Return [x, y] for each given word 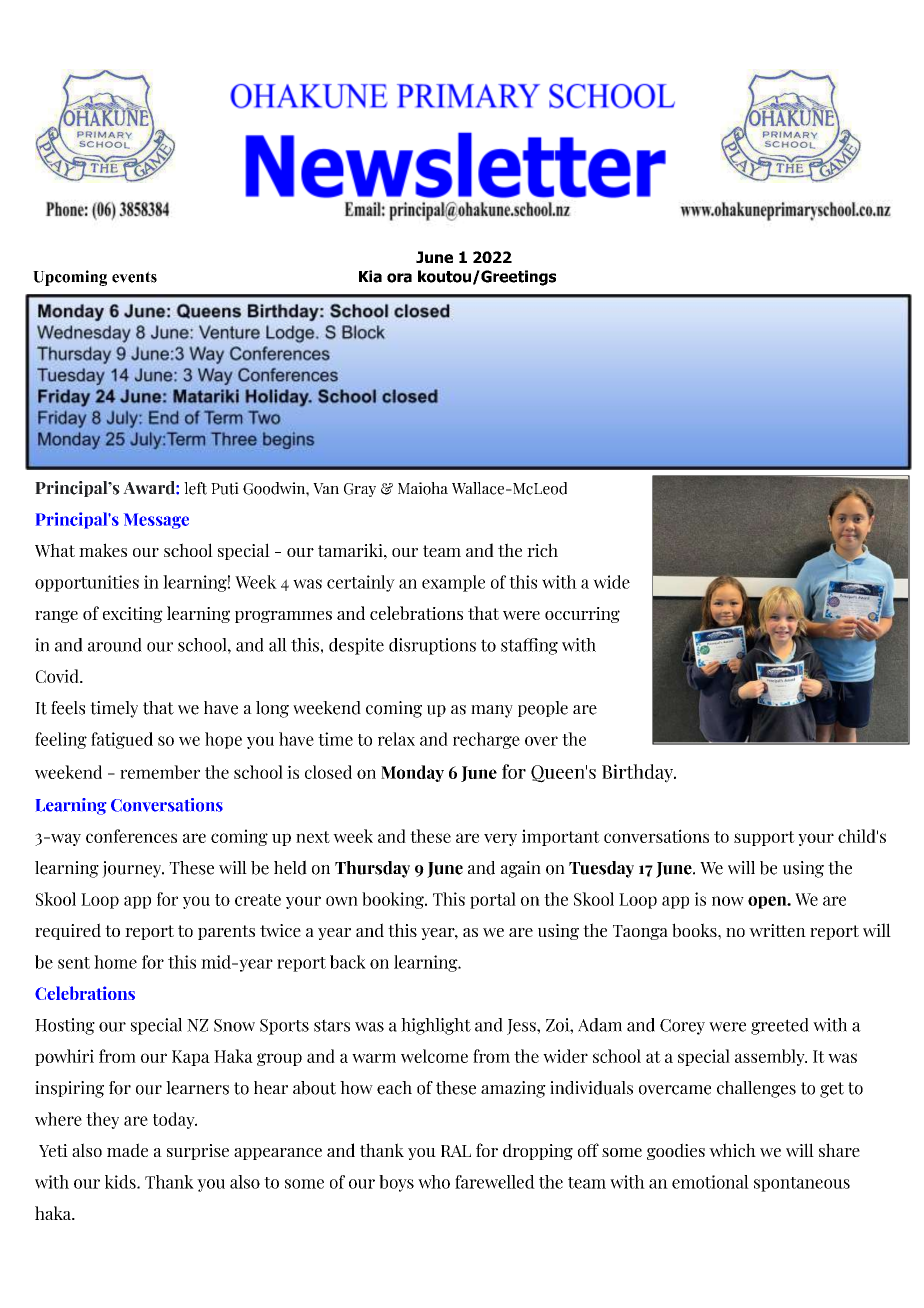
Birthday [639, 773]
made [127, 1150]
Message [156, 521]
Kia [370, 276]
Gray [360, 490]
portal [493, 900]
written [777, 930]
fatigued [122, 740]
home [115, 962]
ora [399, 278]
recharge [486, 740]
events [134, 277]
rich [542, 550]
